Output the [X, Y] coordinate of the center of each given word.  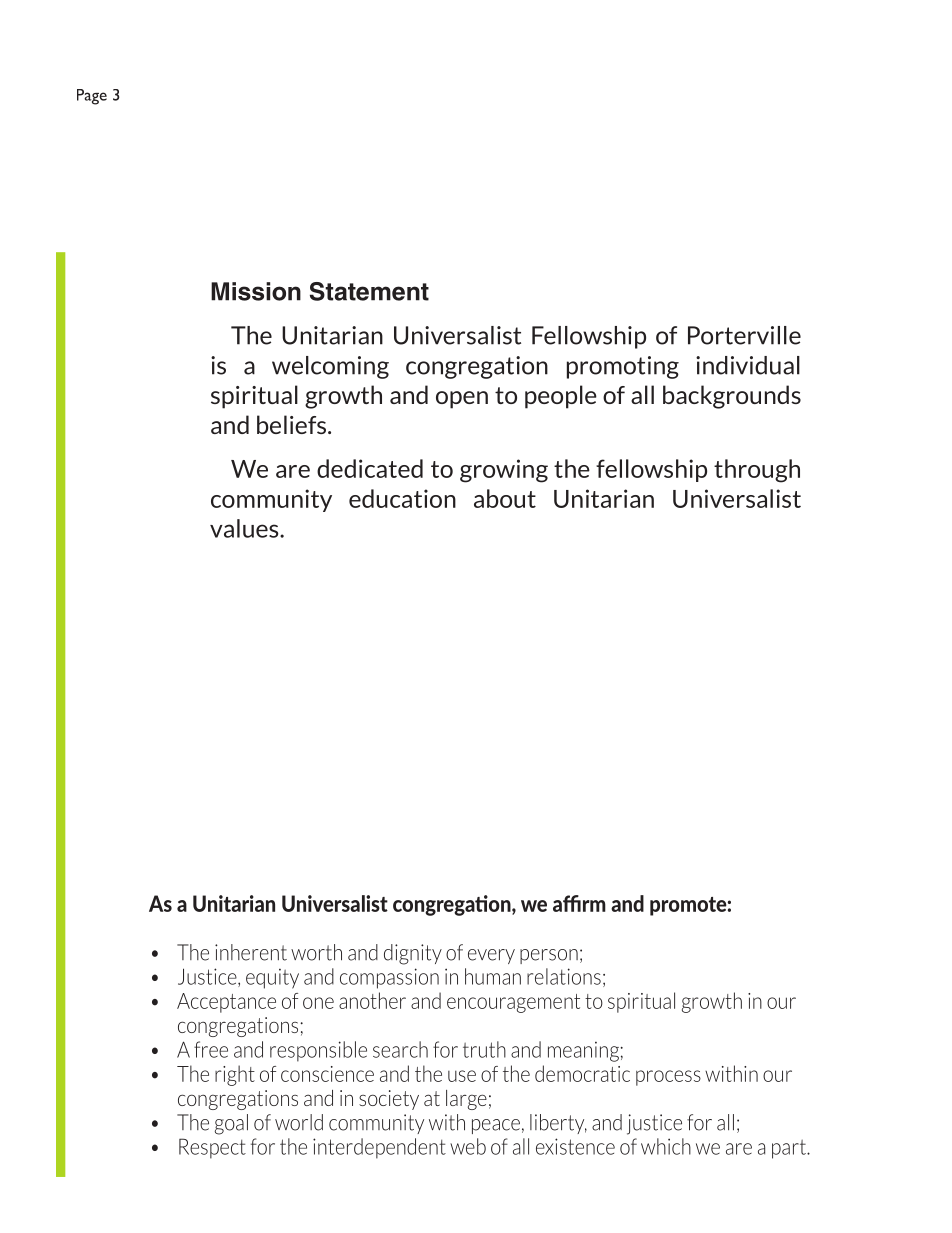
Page [92, 97]
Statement [369, 291]
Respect [212, 1148]
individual [748, 365]
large [466, 1100]
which [666, 1146]
